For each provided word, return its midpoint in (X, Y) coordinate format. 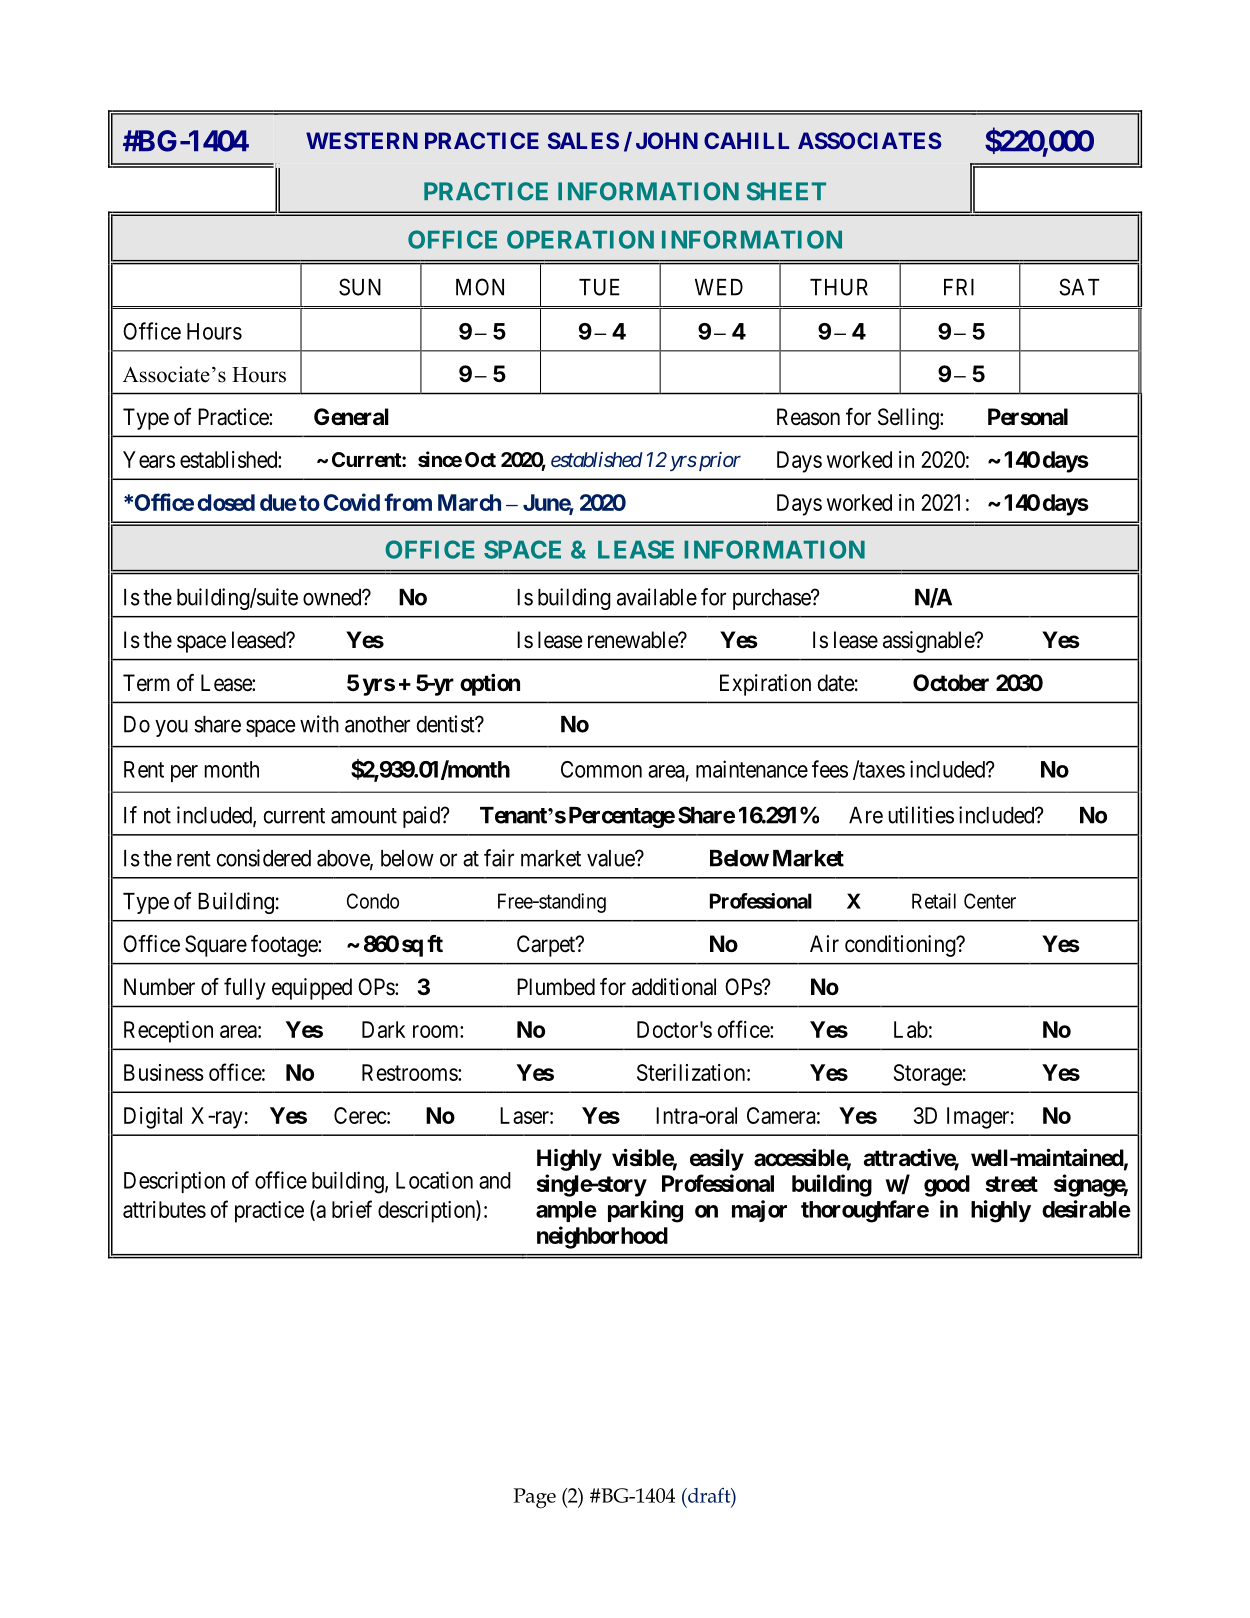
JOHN (667, 140)
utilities (921, 815)
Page (535, 1498)
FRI (959, 287)
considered (264, 858)
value (611, 858)
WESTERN (362, 140)
